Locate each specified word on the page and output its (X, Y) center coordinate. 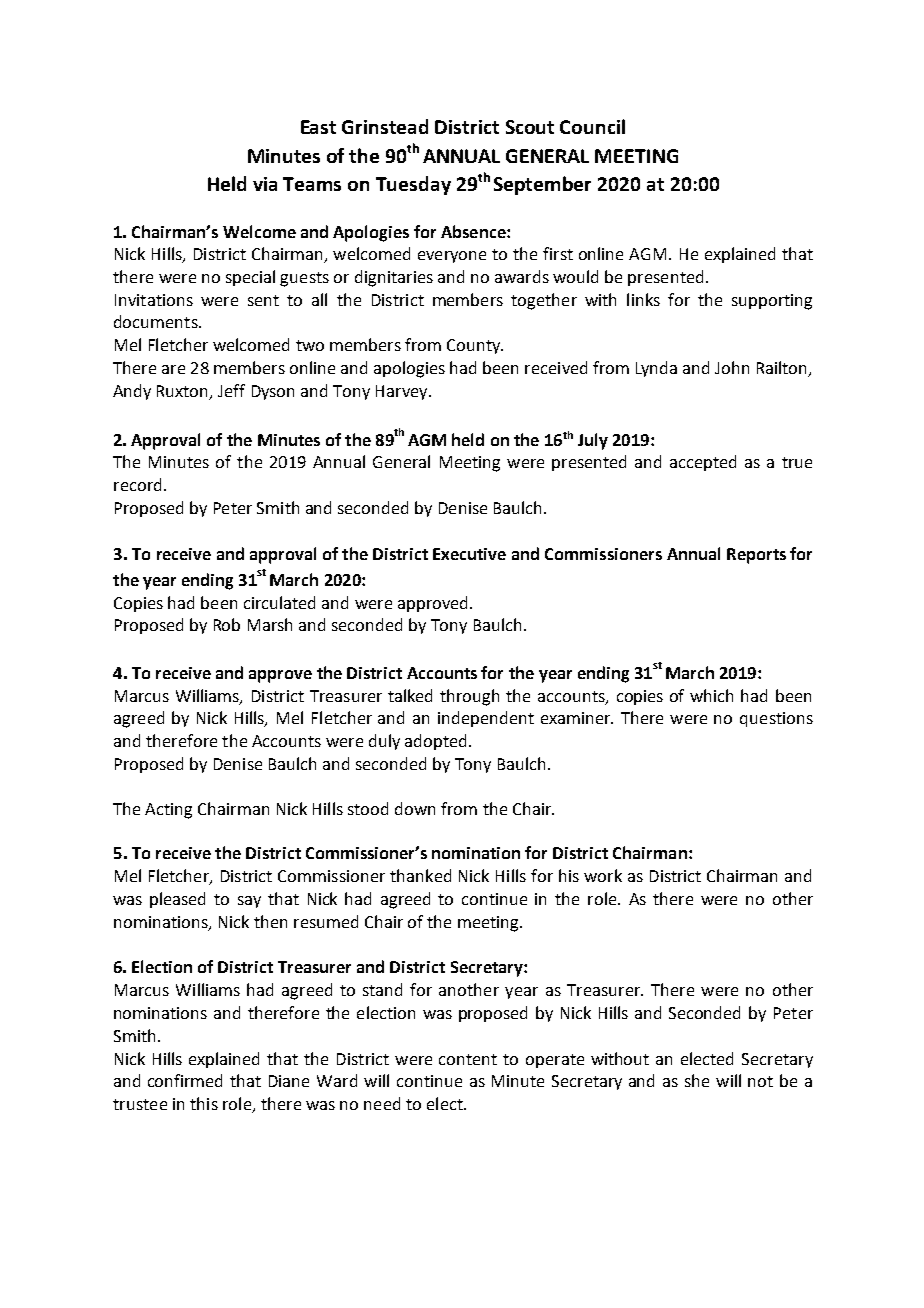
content (468, 1059)
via (265, 184)
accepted (703, 463)
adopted (435, 742)
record (137, 484)
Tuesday (413, 185)
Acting (168, 811)
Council (592, 126)
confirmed (185, 1080)
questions (776, 719)
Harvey (403, 392)
